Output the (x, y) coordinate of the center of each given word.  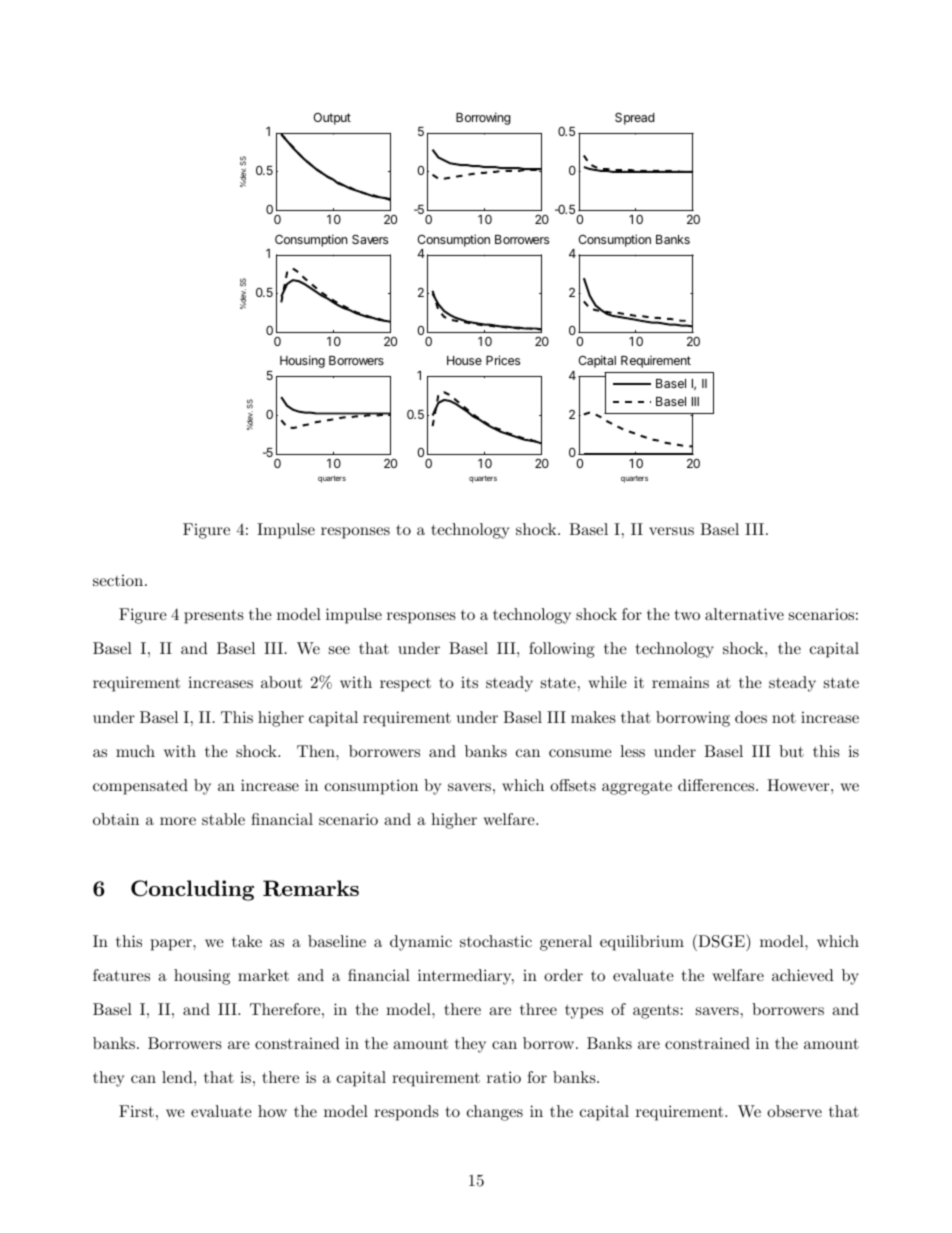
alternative (744, 614)
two (687, 614)
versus (671, 531)
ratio (504, 1077)
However (798, 785)
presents (214, 616)
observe (794, 1111)
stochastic (496, 941)
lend (178, 1077)
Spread (635, 118)
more (178, 821)
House (464, 360)
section (119, 580)
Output (332, 119)
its (469, 682)
